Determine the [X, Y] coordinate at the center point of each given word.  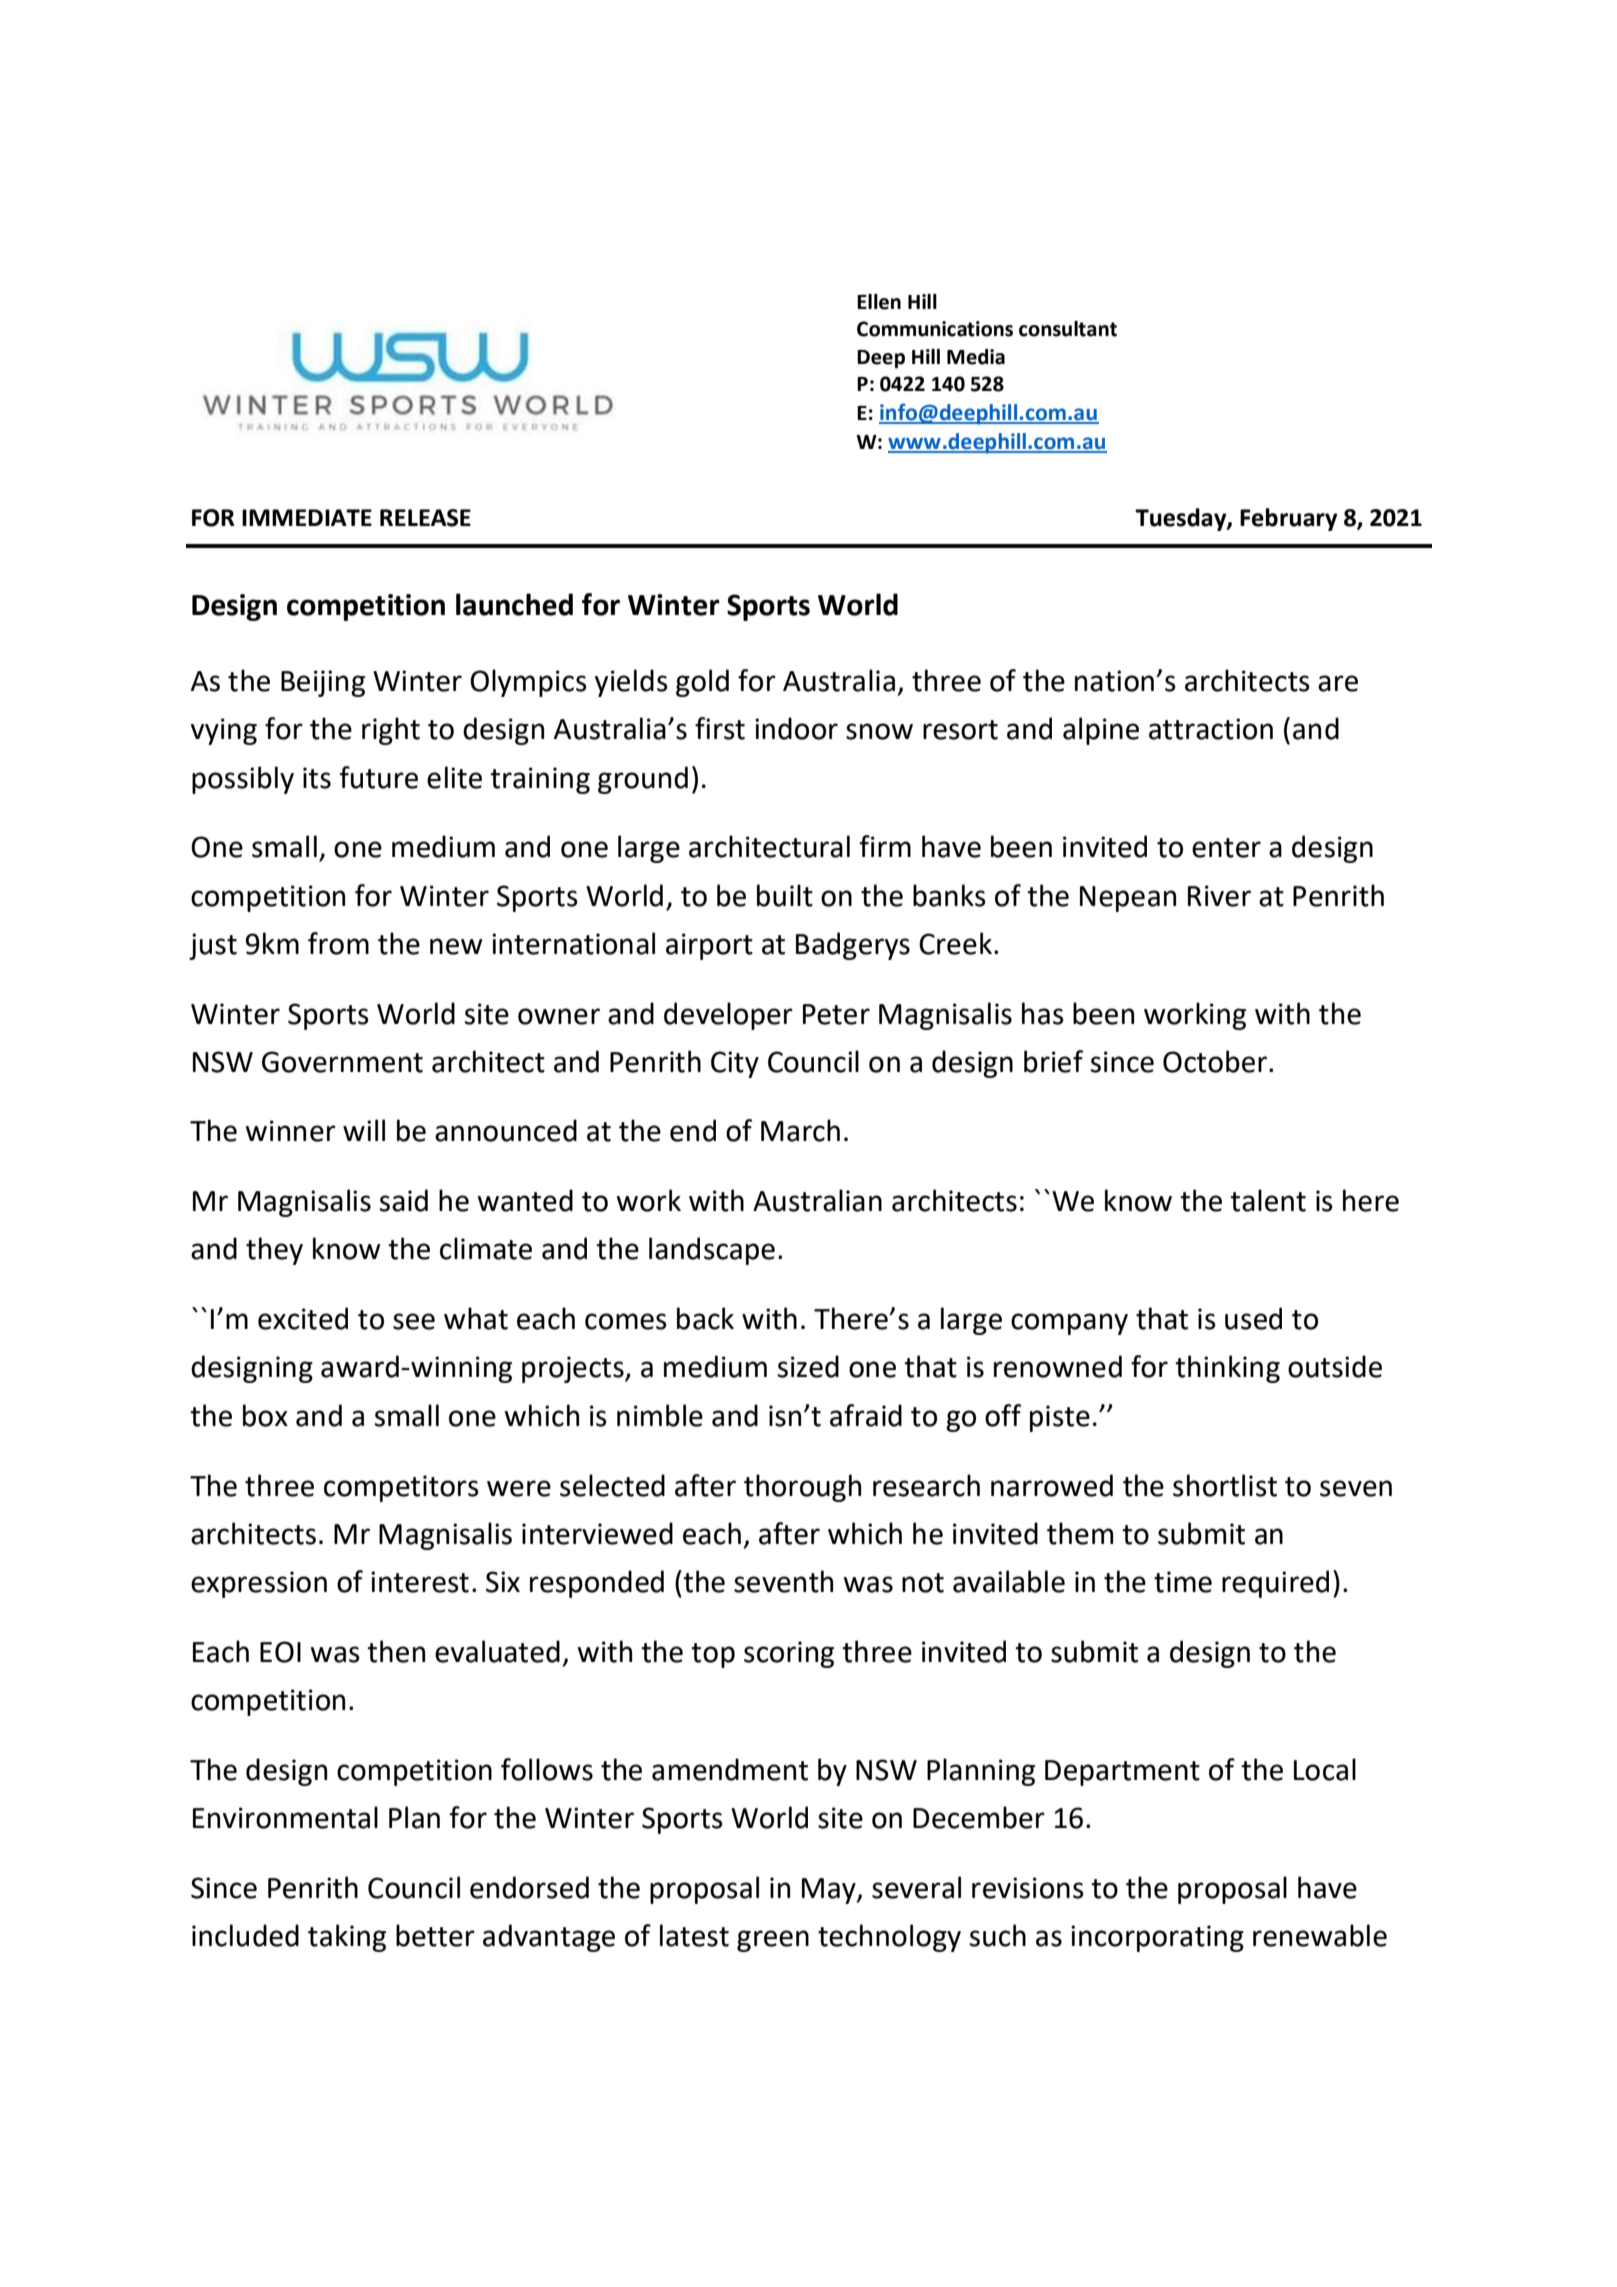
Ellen [879, 302]
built [785, 895]
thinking [1227, 1369]
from [338, 943]
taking [347, 1938]
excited [303, 1318]
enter [1226, 848]
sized [808, 1366]
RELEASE [425, 518]
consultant [1068, 329]
